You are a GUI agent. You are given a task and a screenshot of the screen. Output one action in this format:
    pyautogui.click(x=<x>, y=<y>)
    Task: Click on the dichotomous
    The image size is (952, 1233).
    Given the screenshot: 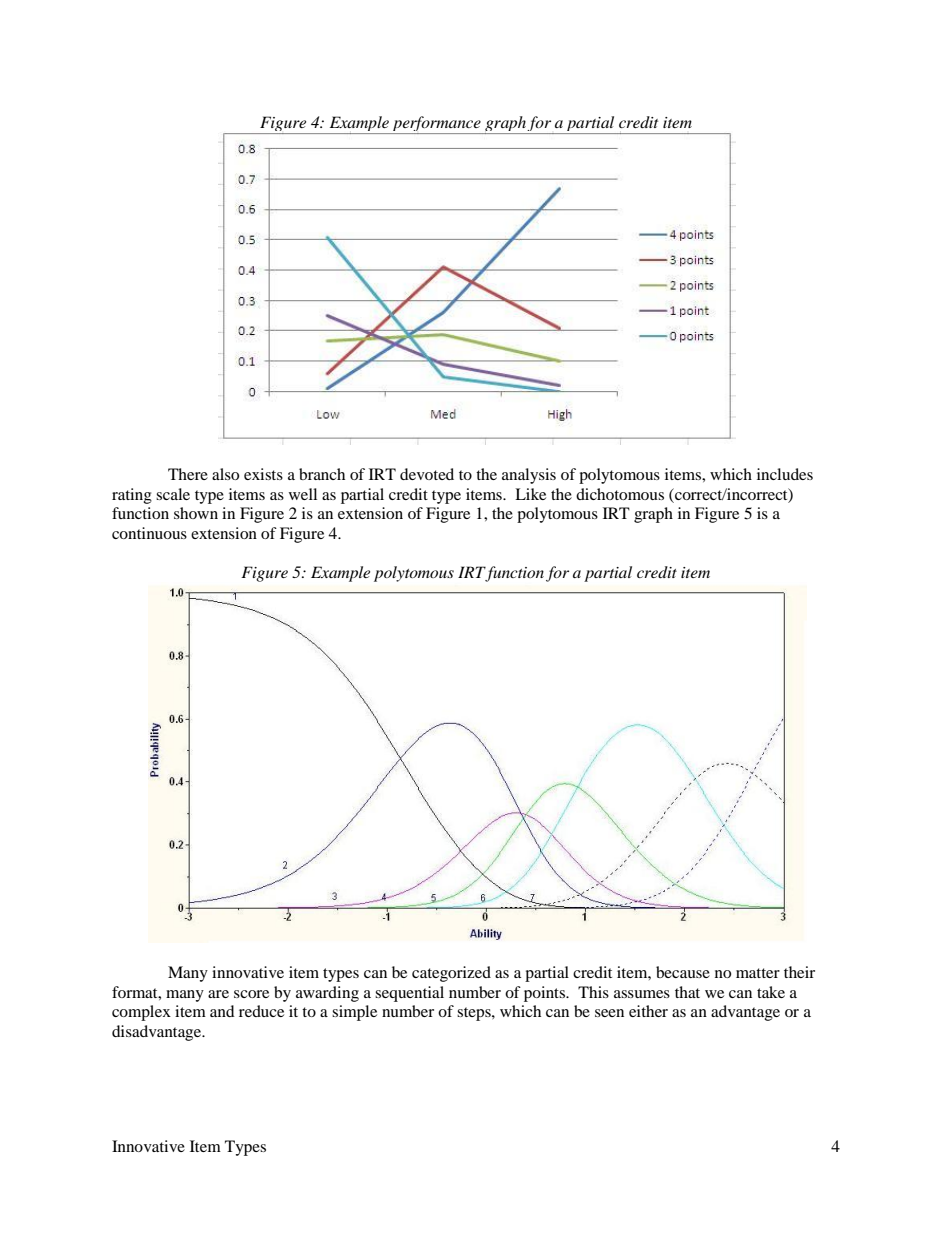 What is the action you would take?
    pyautogui.click(x=620, y=494)
